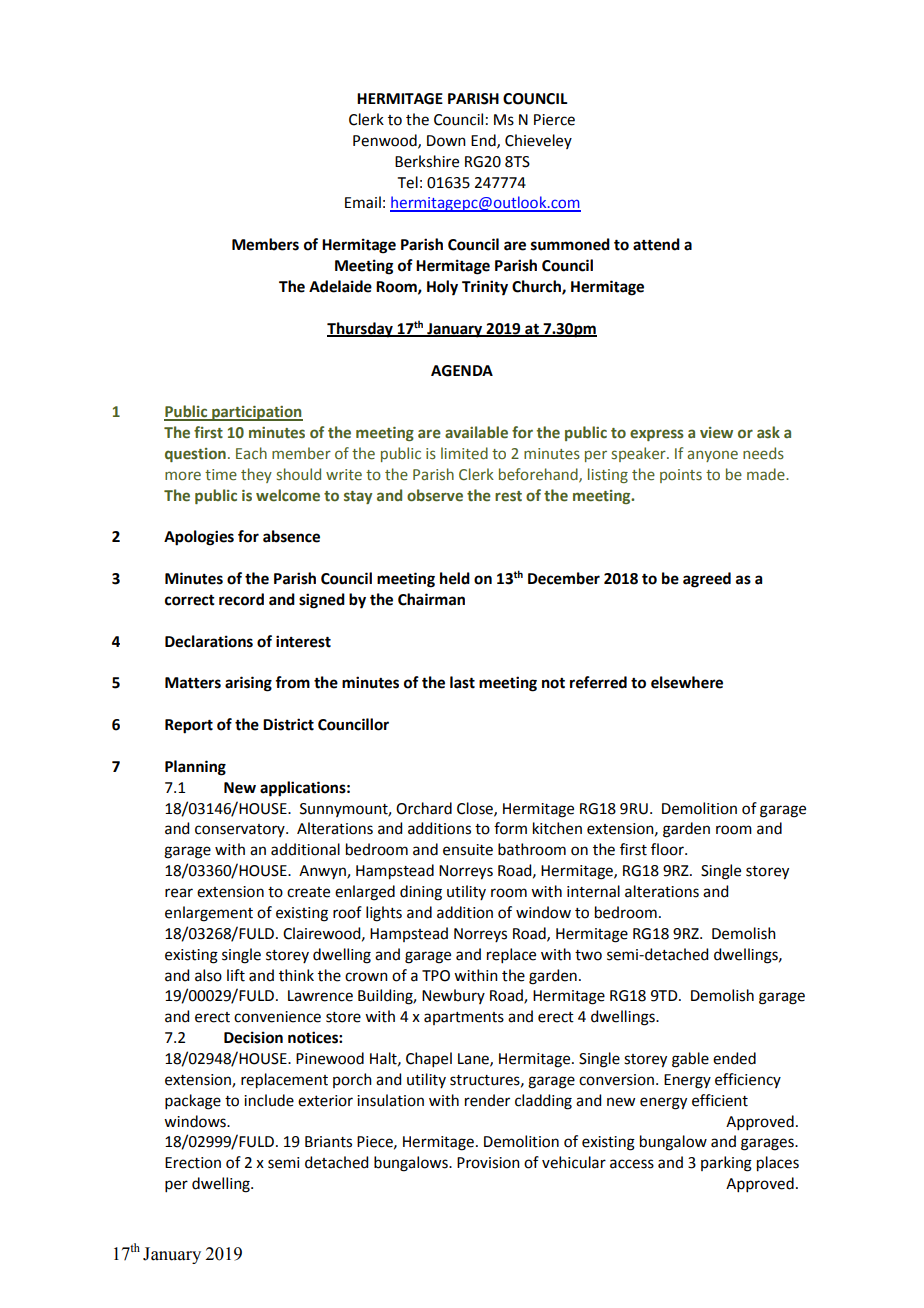  Describe the element at coordinates (464, 453) in the screenshot. I see `limited` at that location.
